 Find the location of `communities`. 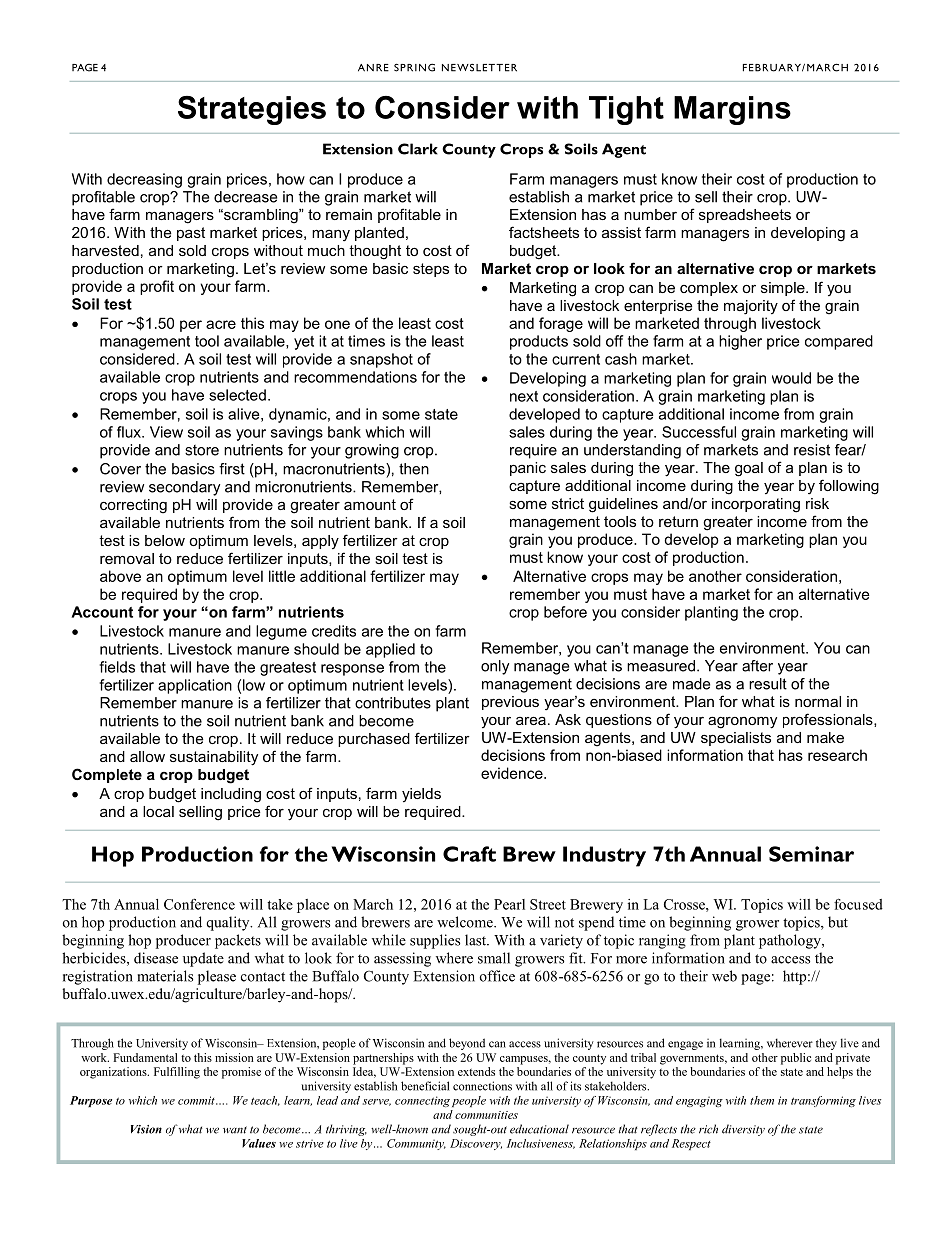

communities is located at coordinates (486, 1115).
